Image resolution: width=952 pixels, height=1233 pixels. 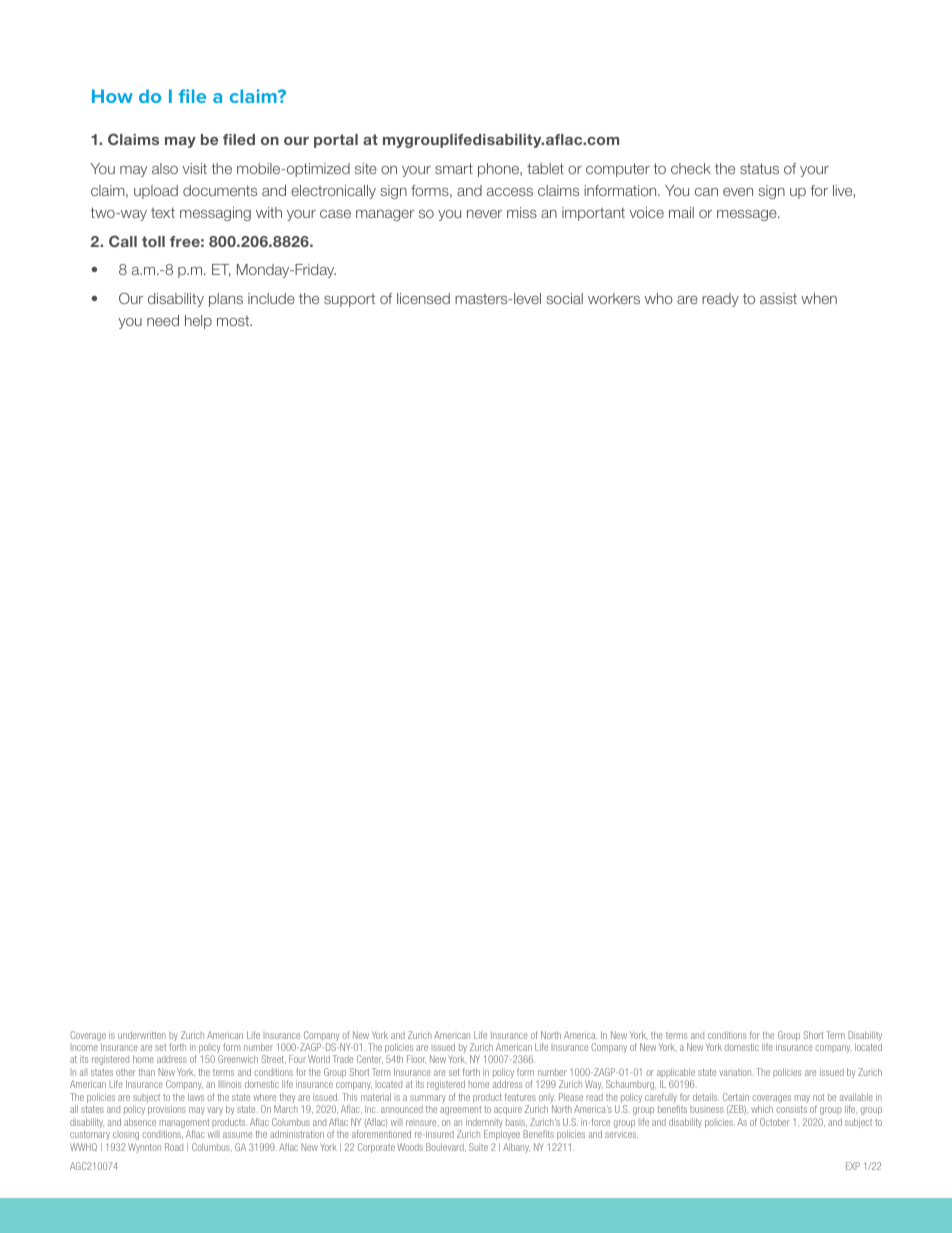 I want to click on October, so click(x=775, y=1122).
